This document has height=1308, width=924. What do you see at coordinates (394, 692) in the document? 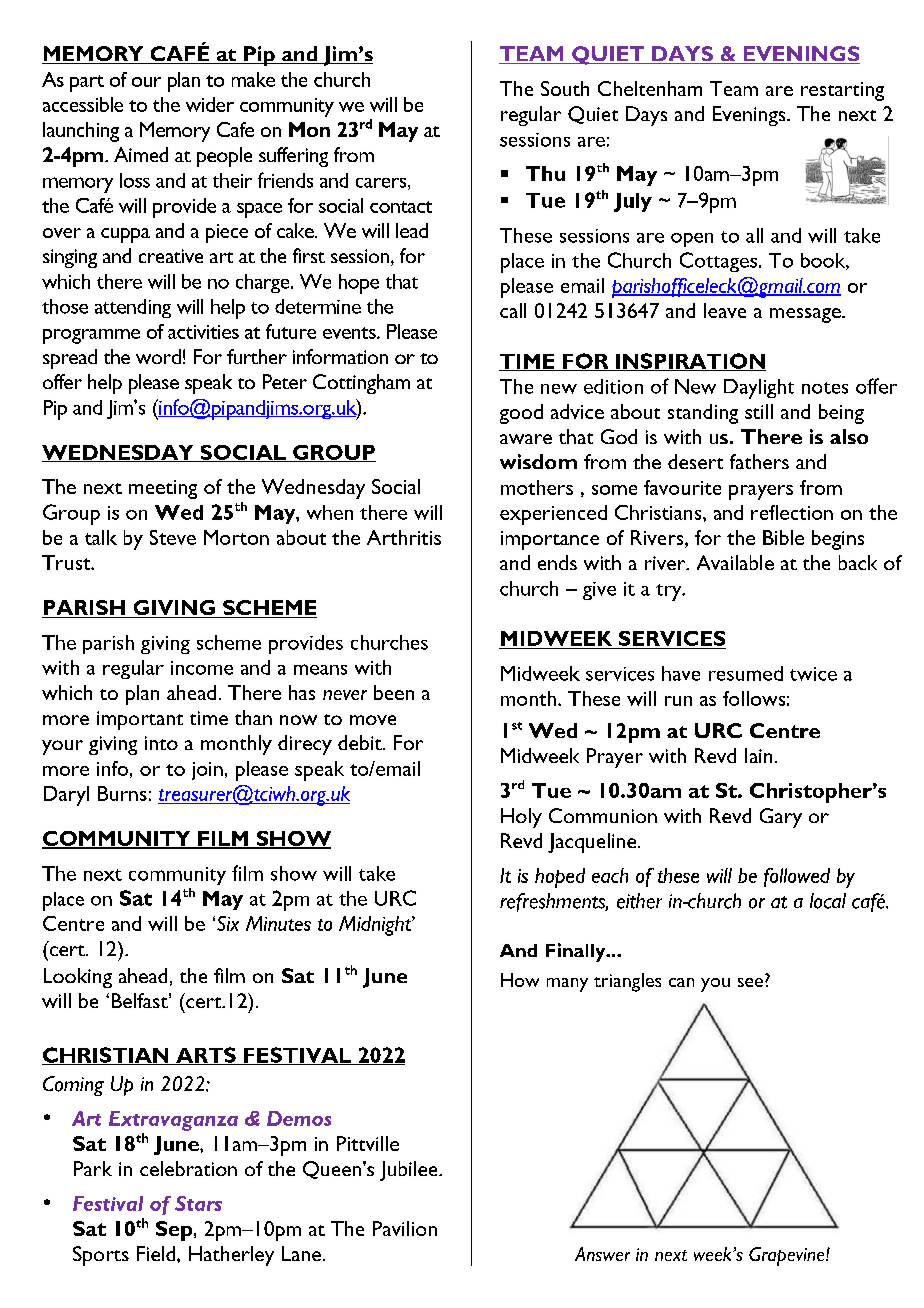
I see `been` at bounding box center [394, 692].
